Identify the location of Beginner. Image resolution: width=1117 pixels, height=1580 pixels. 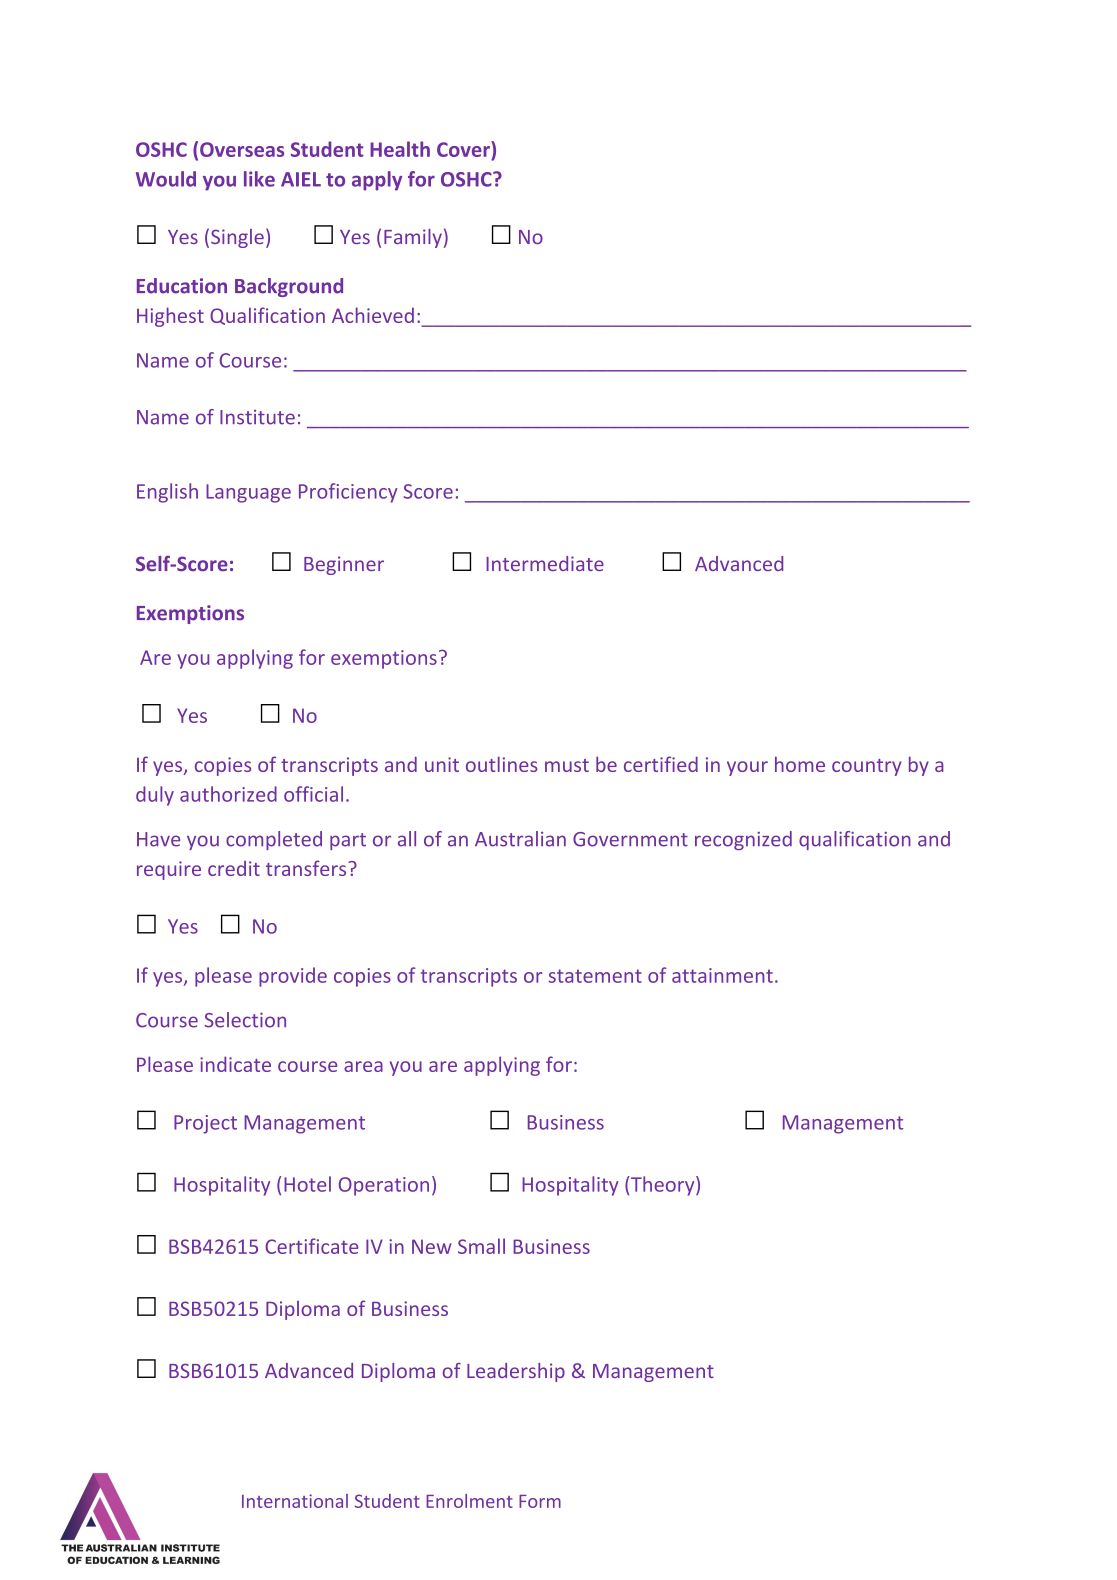
(344, 565).
